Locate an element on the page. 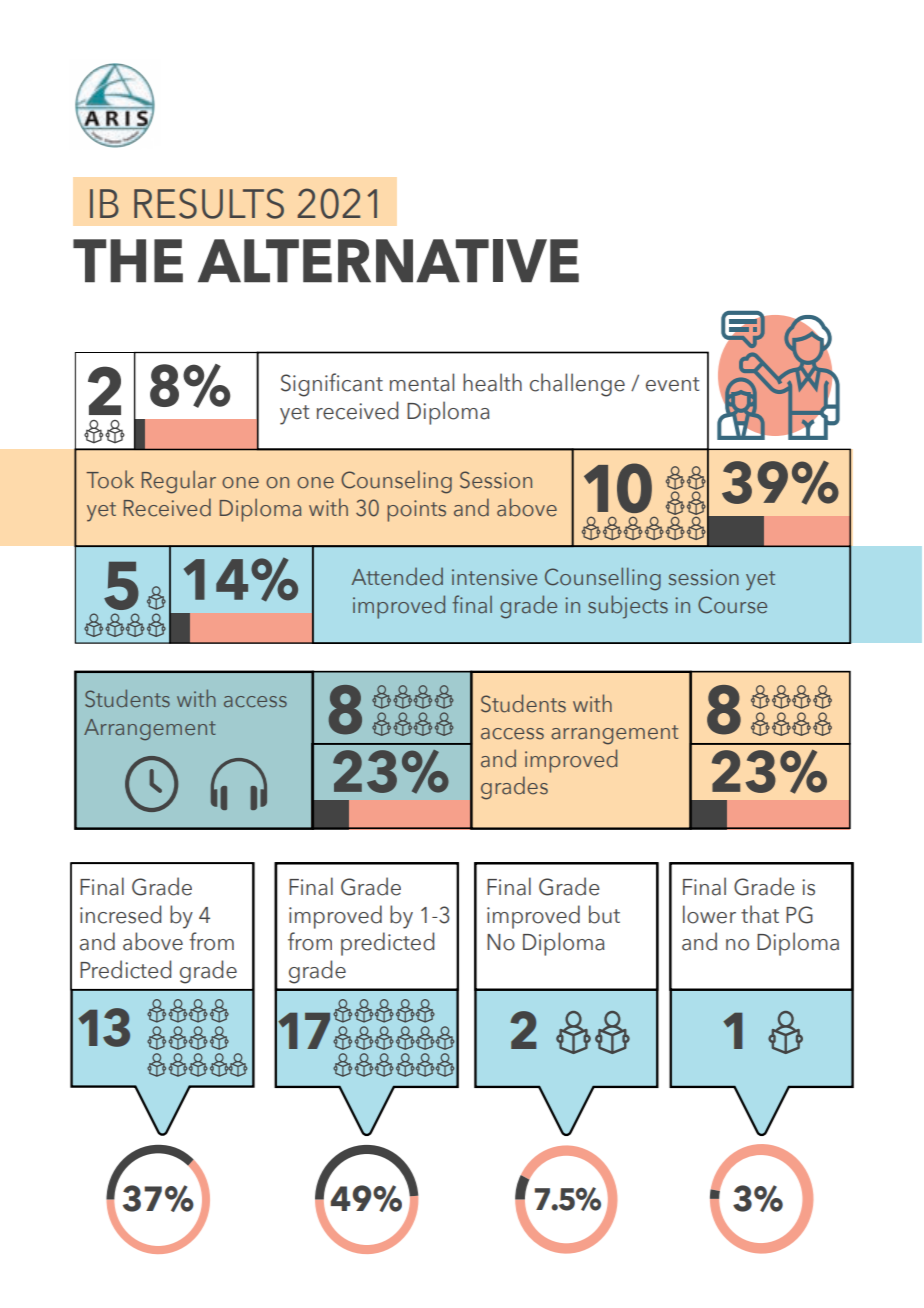 This image has height=1308, width=924. Regular is located at coordinates (179, 482).
